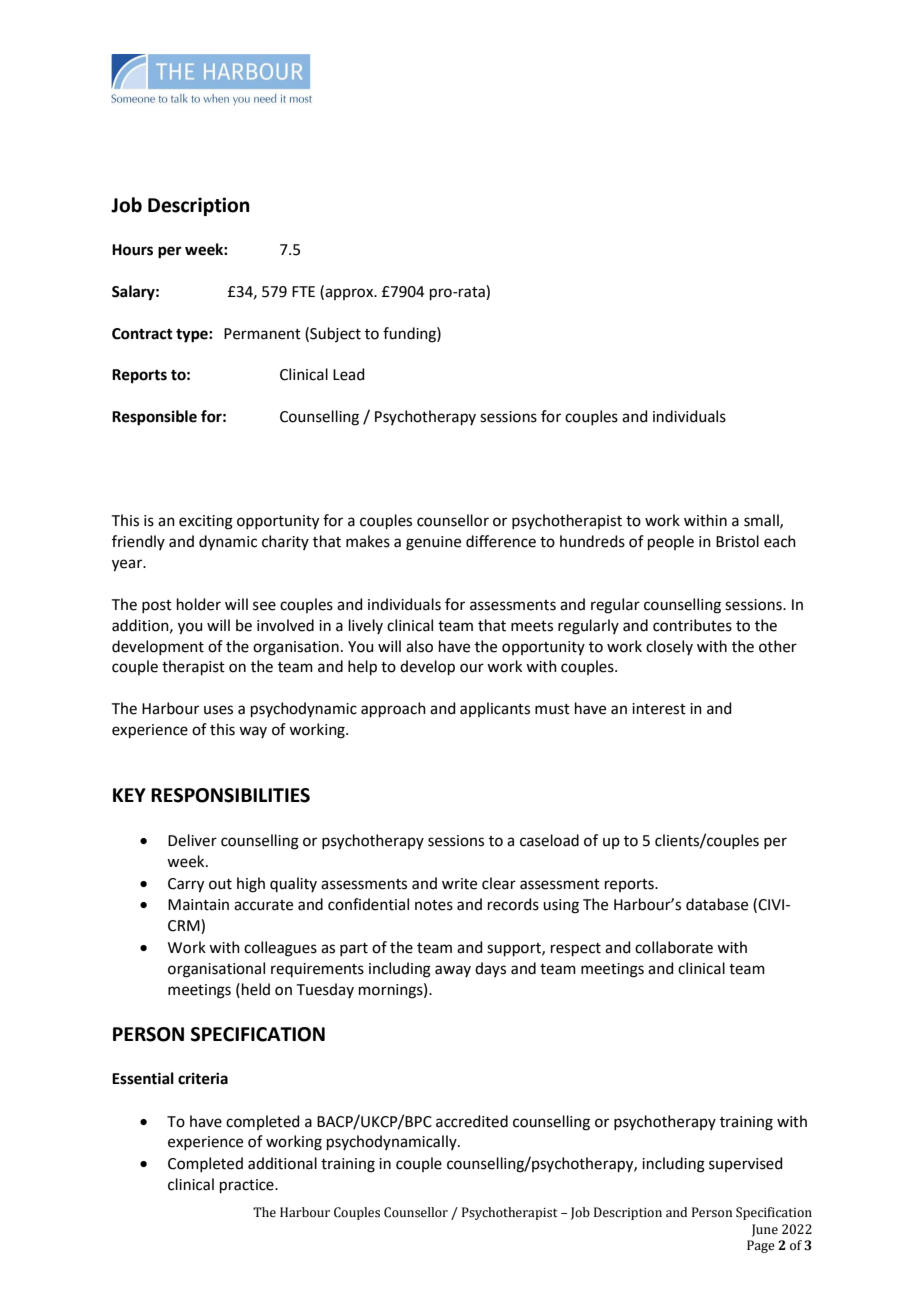 The width and height of the document is (924, 1308). I want to click on contributes, so click(692, 625).
